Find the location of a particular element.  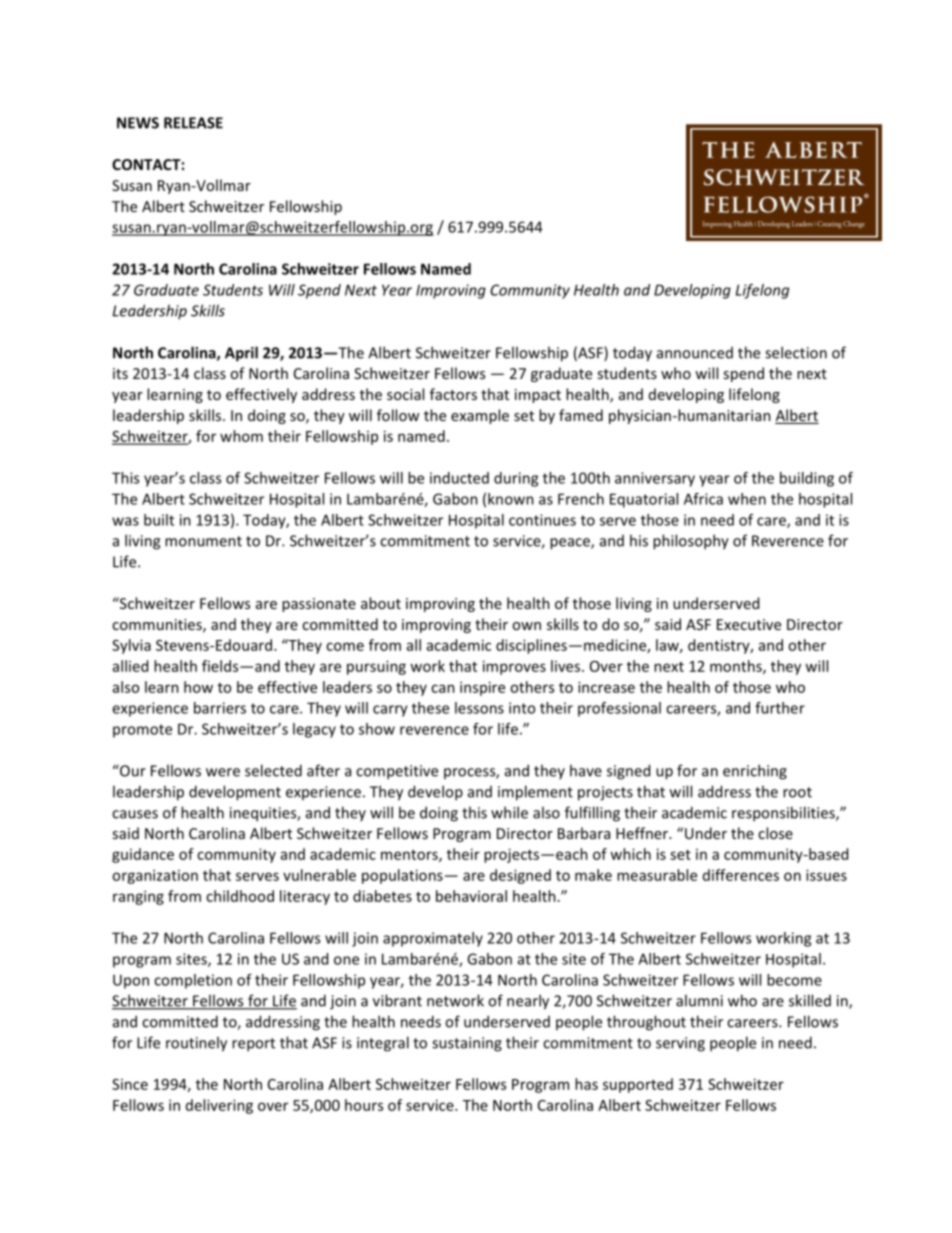

improves is located at coordinates (514, 667).
